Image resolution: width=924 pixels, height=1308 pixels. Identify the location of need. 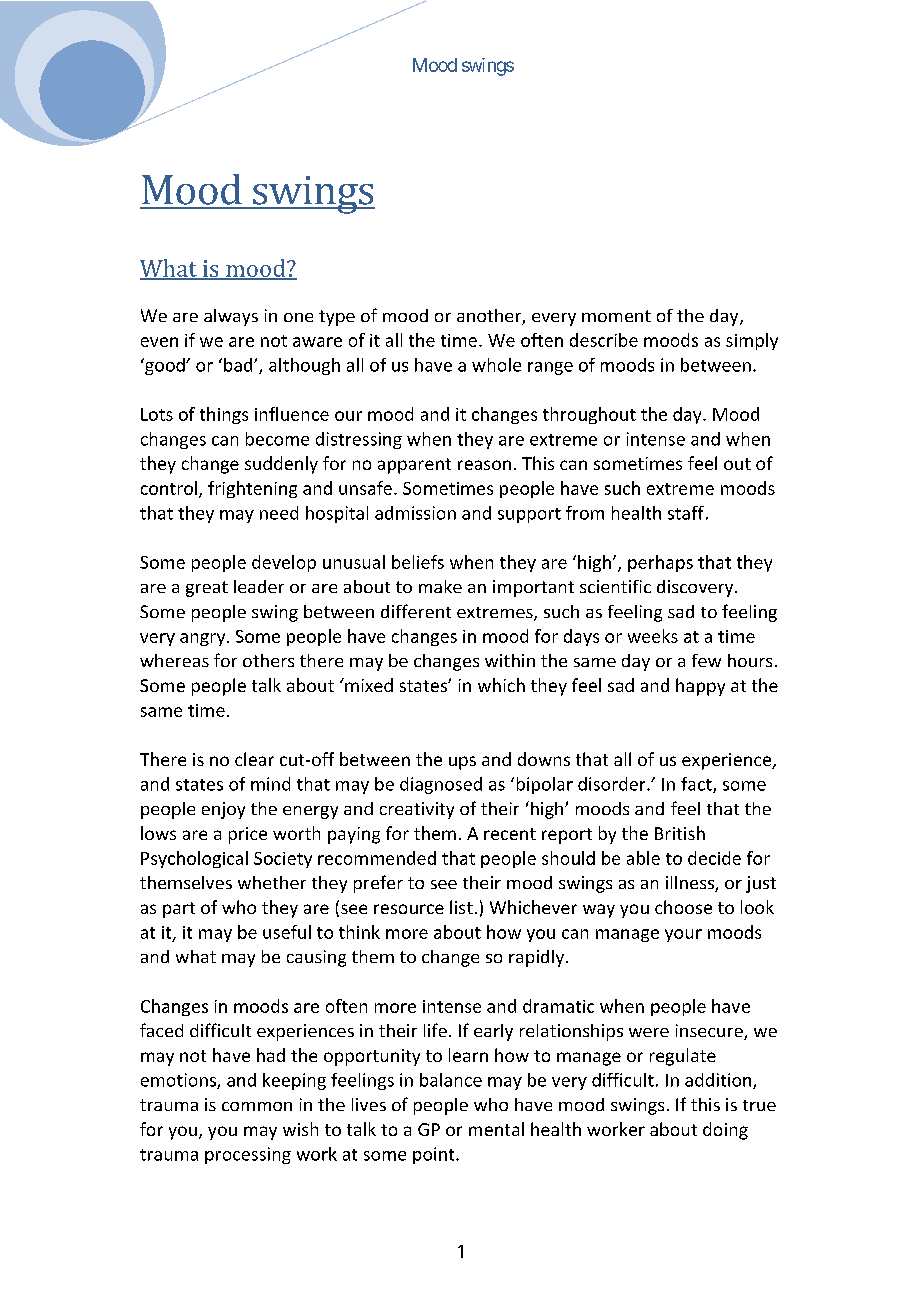
(279, 513).
